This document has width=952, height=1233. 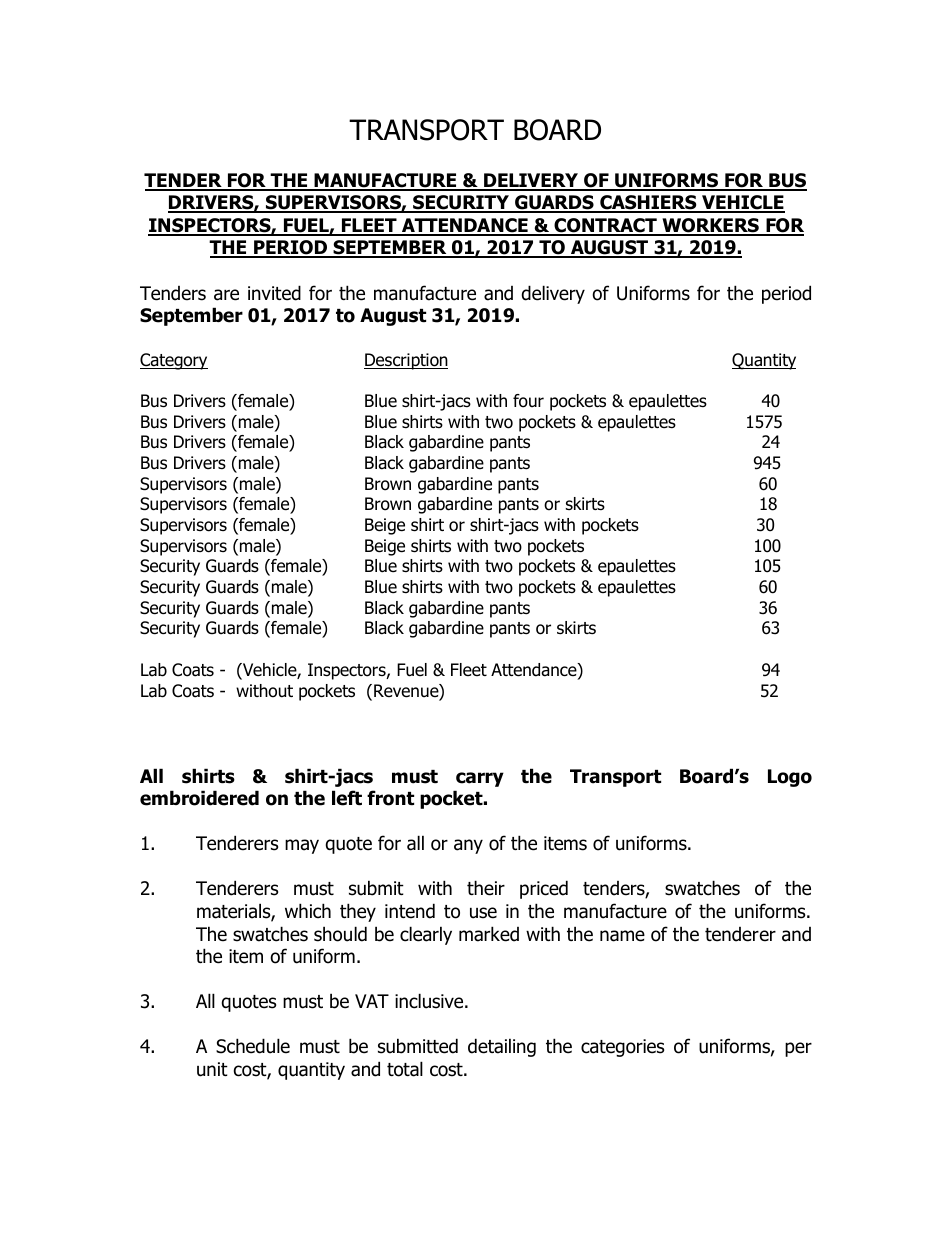 What do you see at coordinates (253, 1046) in the document?
I see `Schedule` at bounding box center [253, 1046].
